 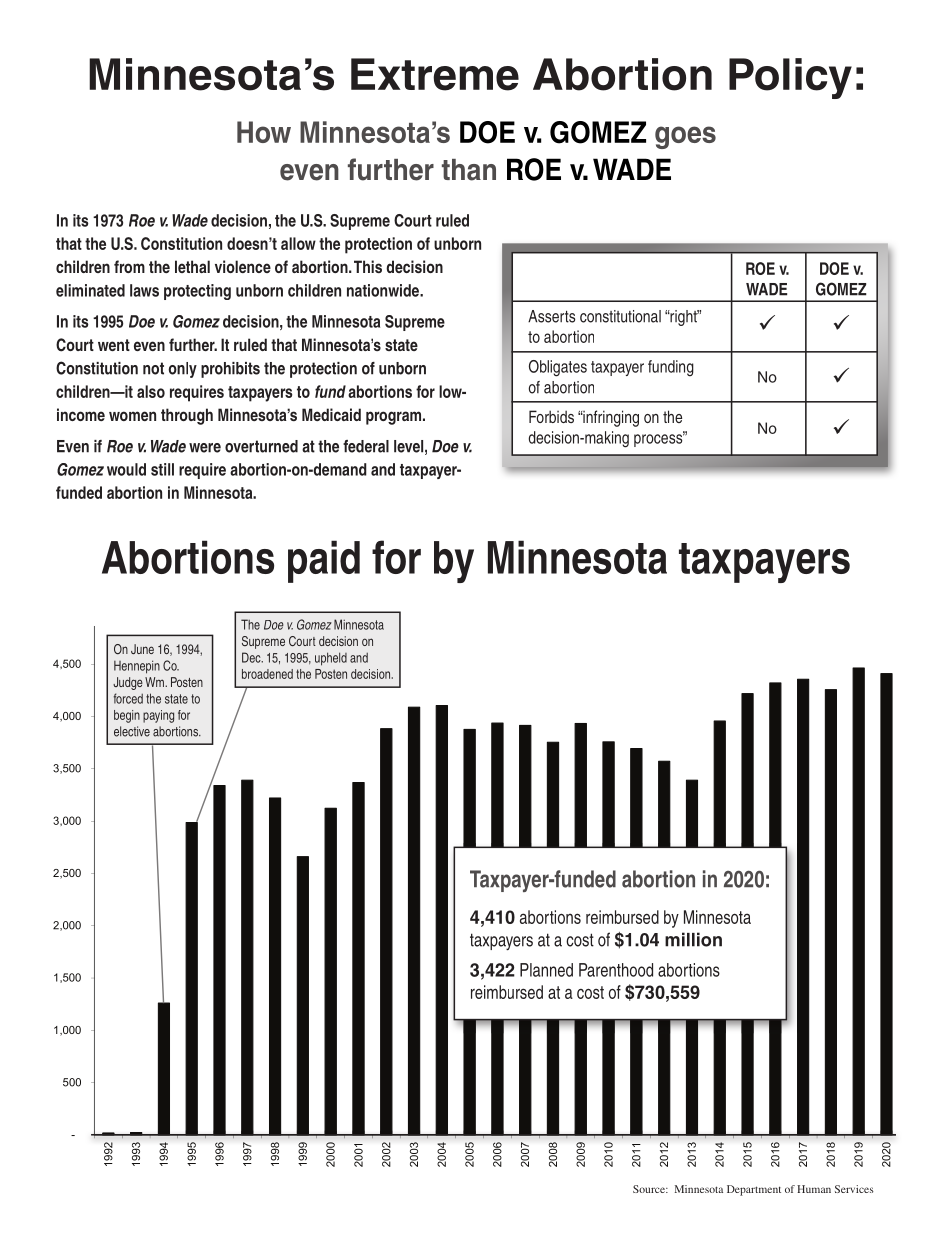 I want to click on extreme, so click(x=435, y=74).
